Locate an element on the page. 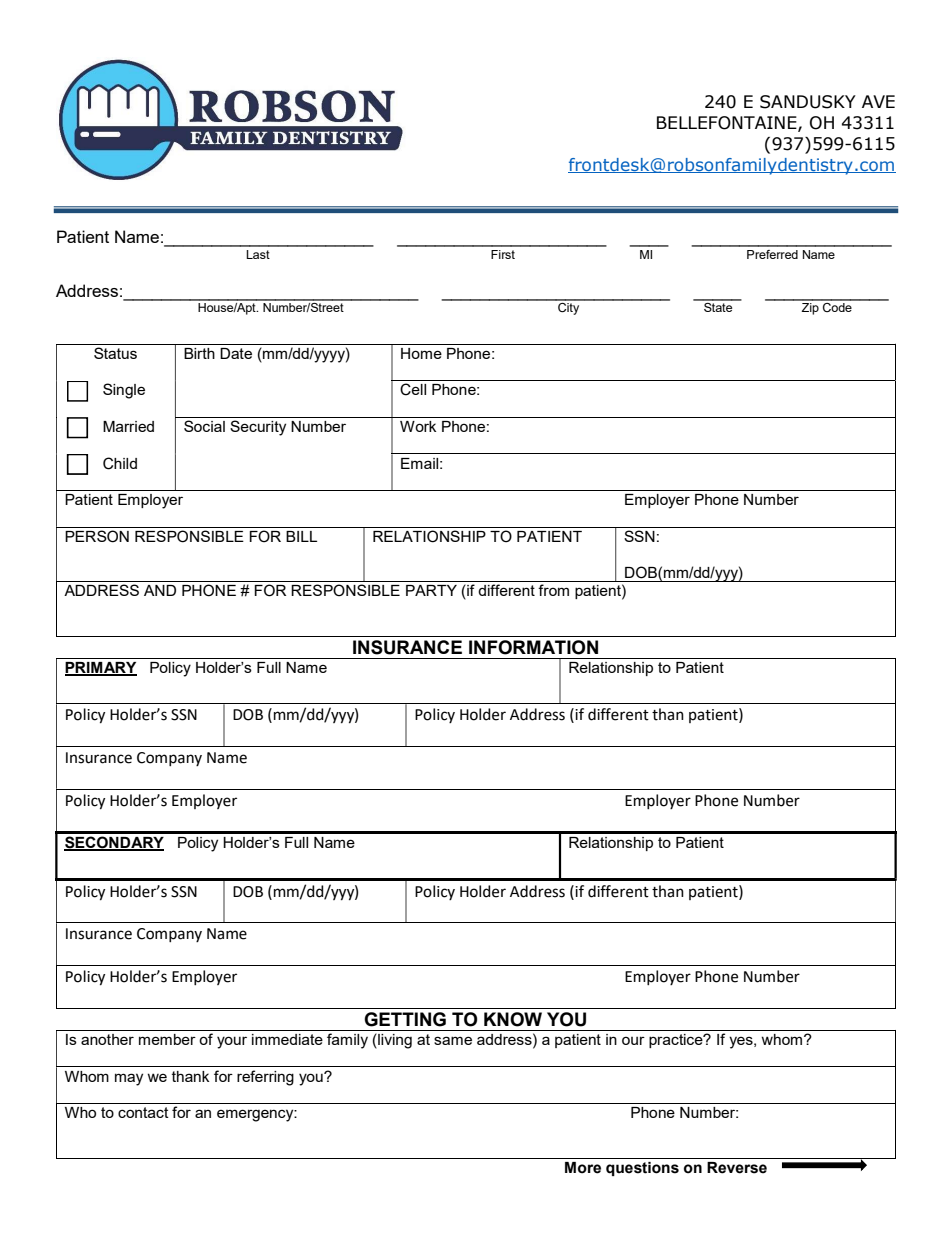 The width and height of the document is (952, 1233). City is located at coordinates (569, 307).
